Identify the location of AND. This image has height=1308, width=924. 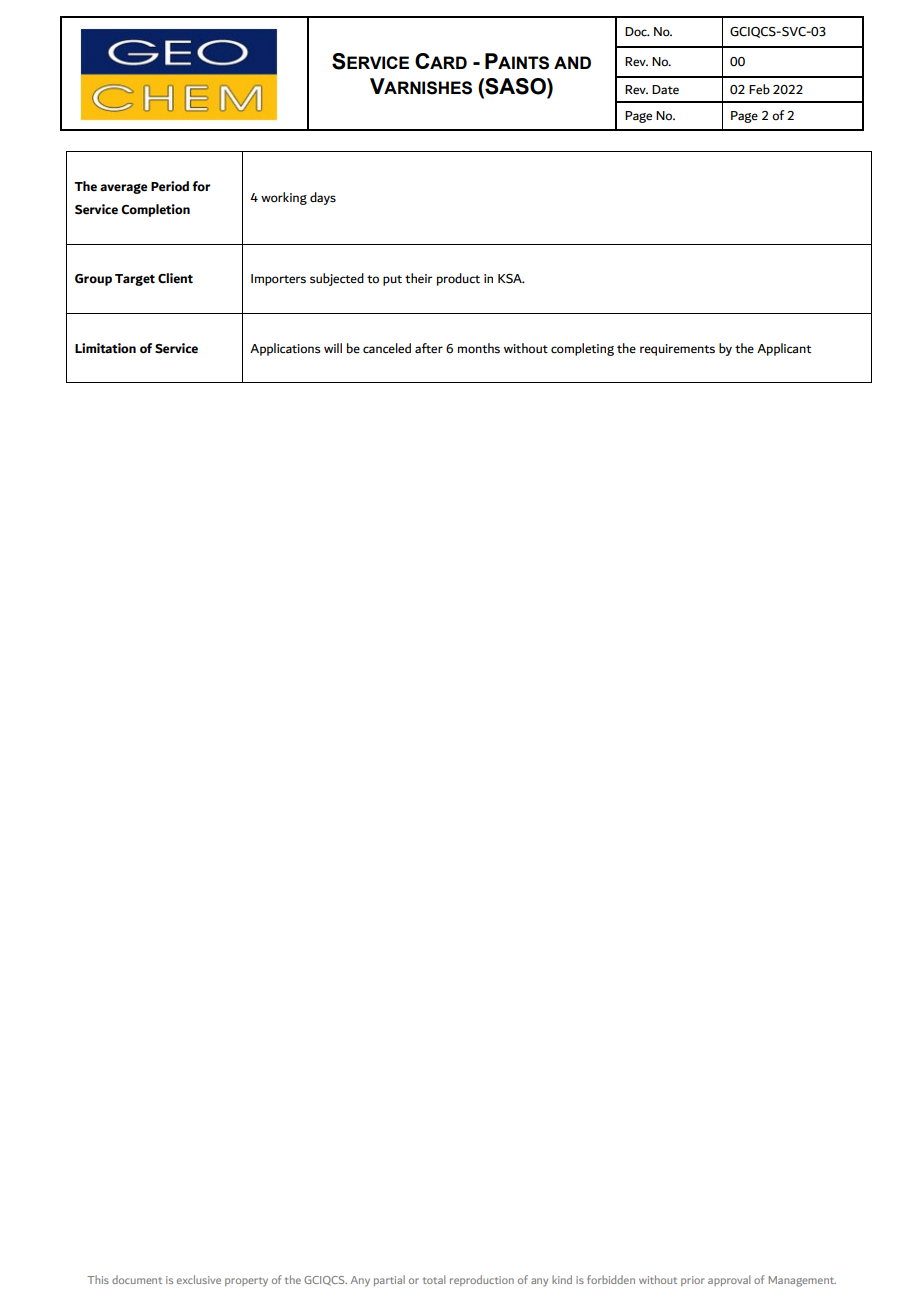
(572, 62).
